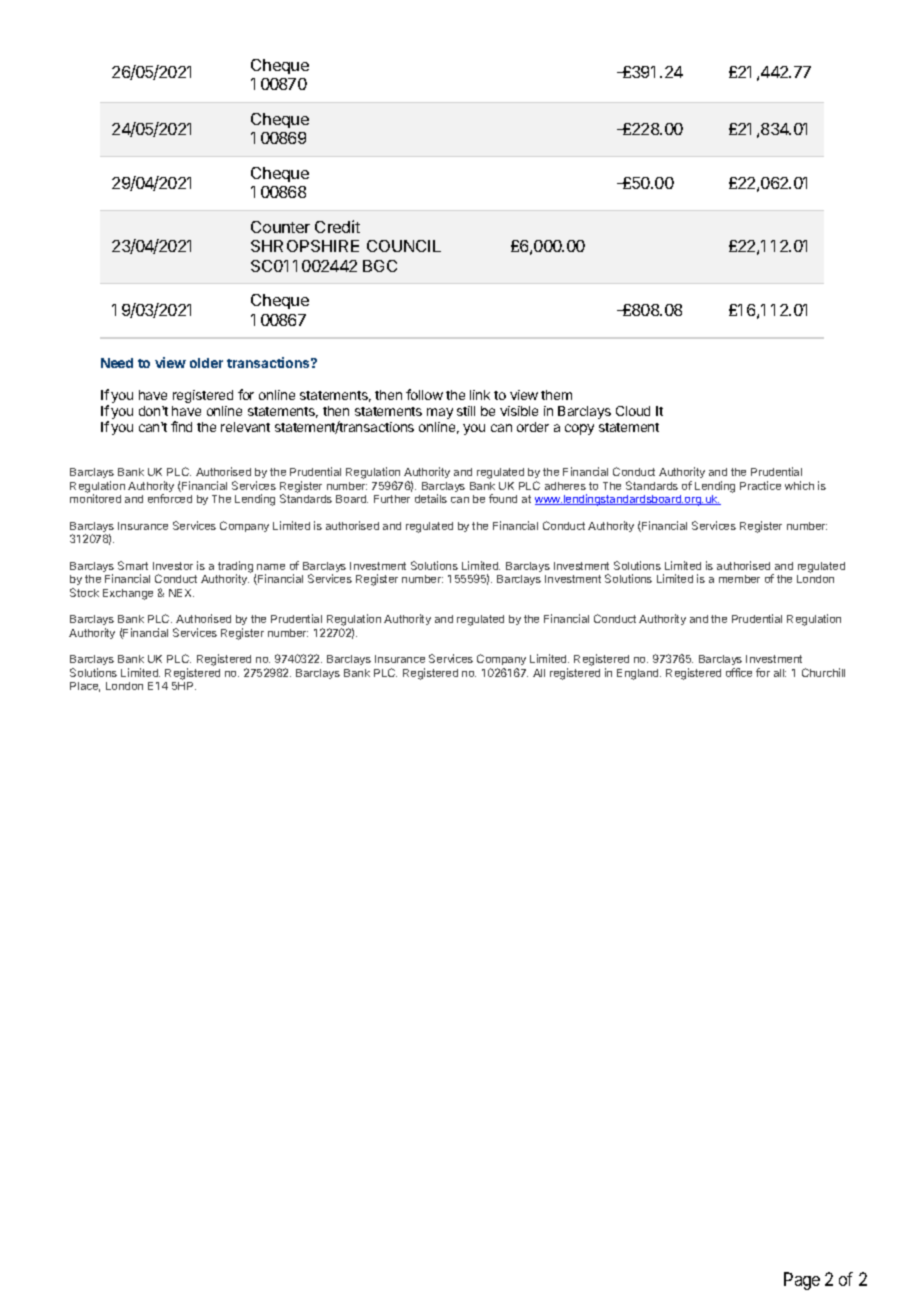  Describe the element at coordinates (280, 227) in the document. I see `Counter` at that location.
